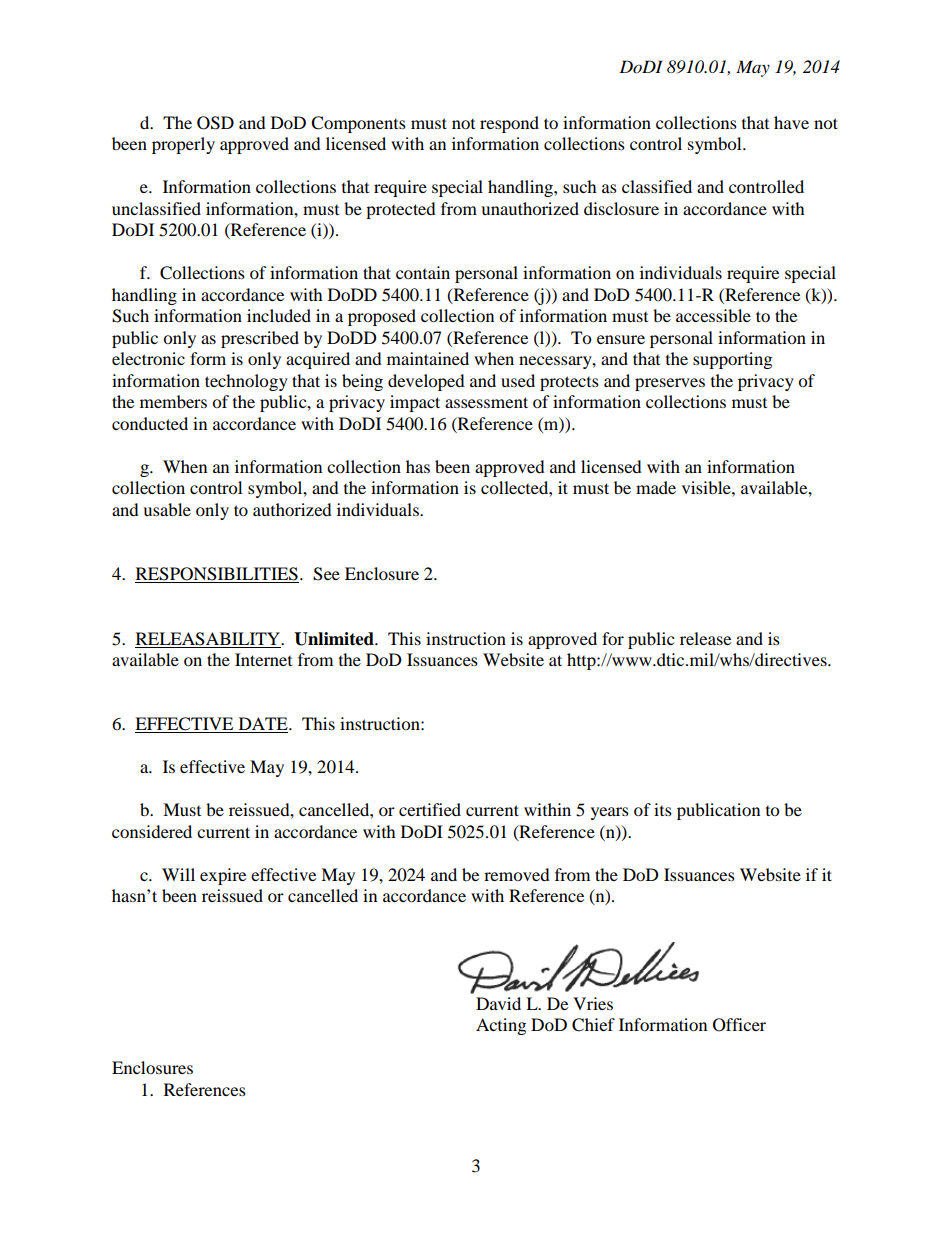 The image size is (952, 1233). What do you see at coordinates (670, 384) in the screenshot?
I see `preserves` at bounding box center [670, 384].
